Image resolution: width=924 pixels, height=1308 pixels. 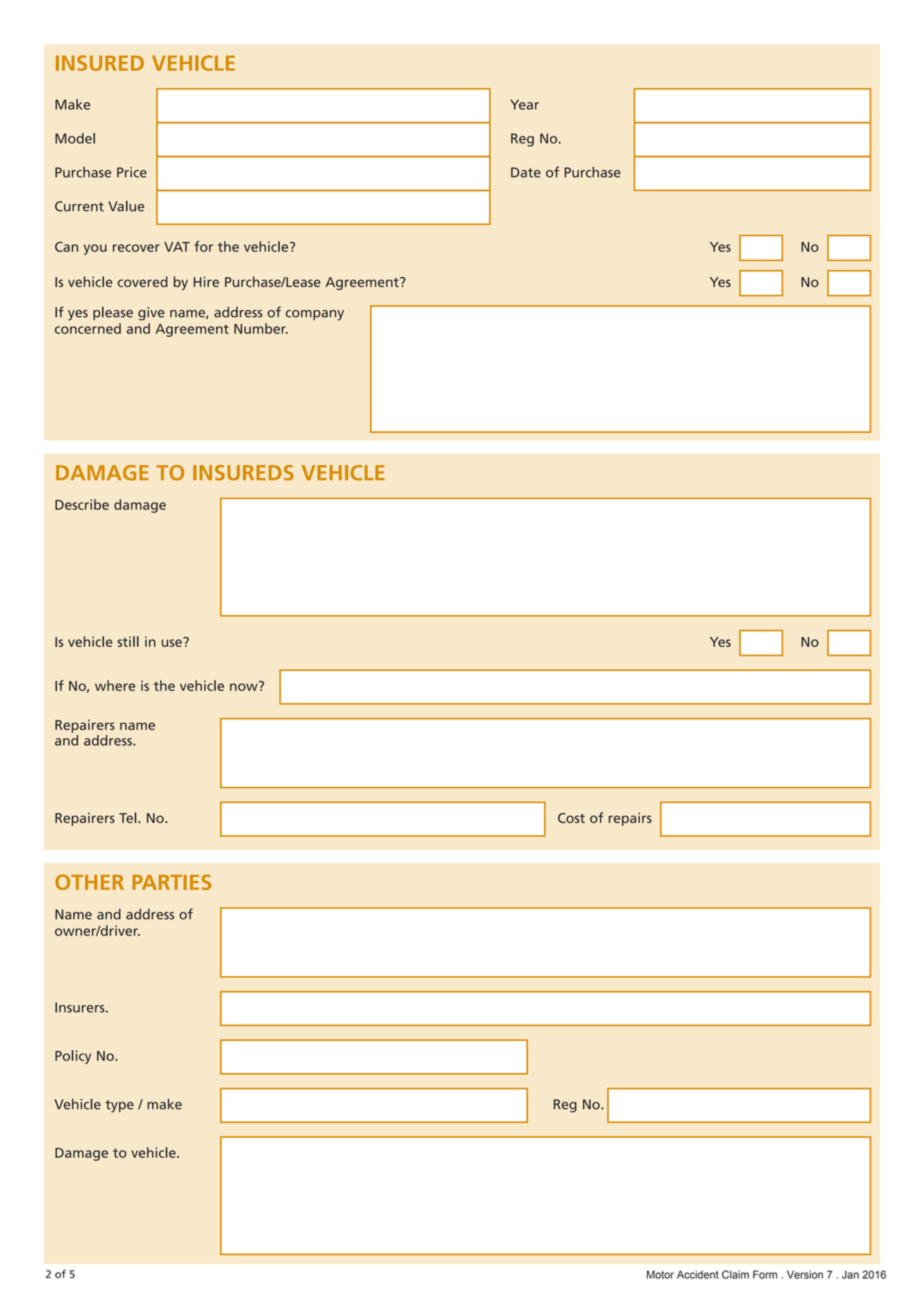 I want to click on Cost, so click(x=571, y=818).
